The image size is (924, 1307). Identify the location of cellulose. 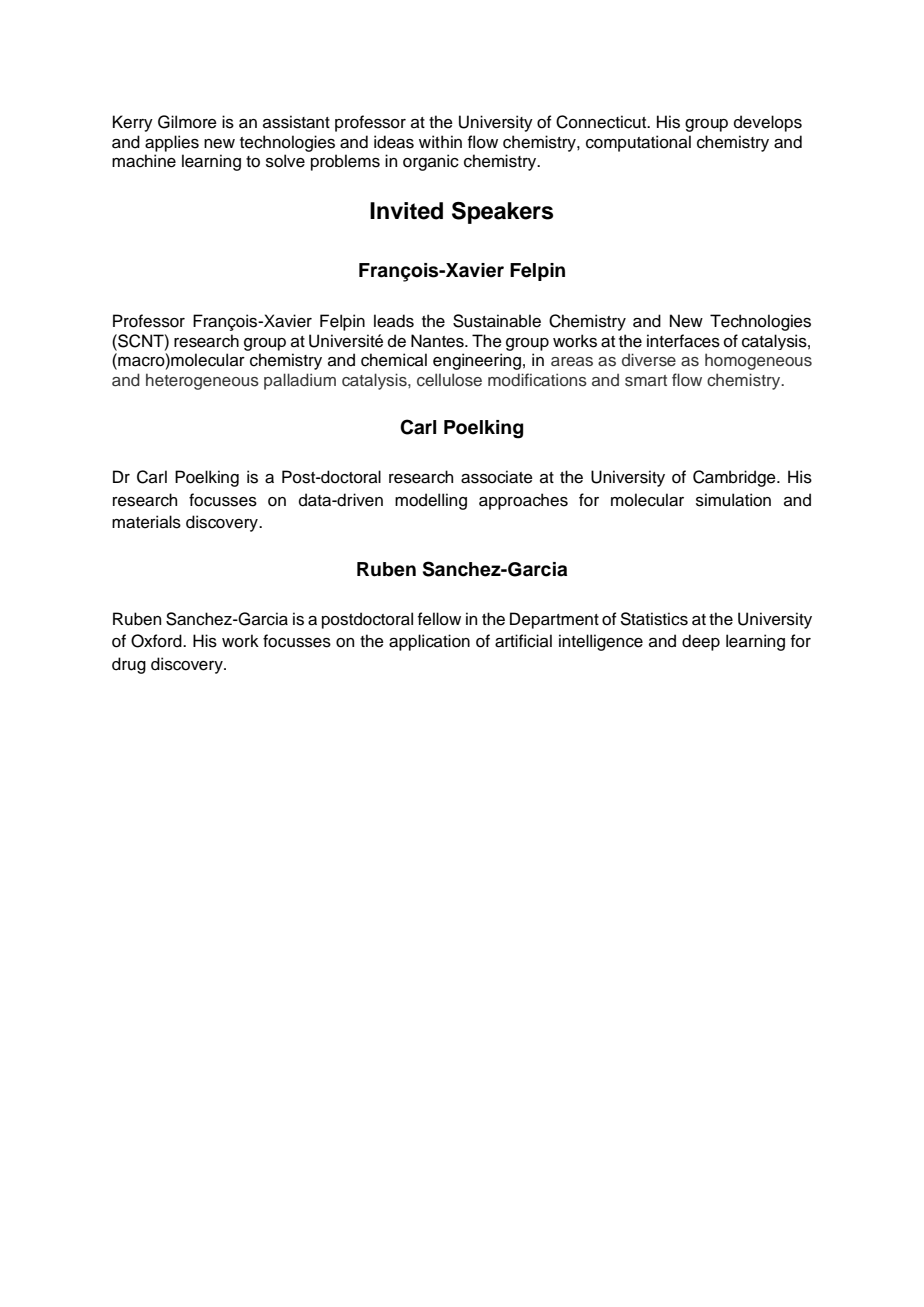
(449, 380).
